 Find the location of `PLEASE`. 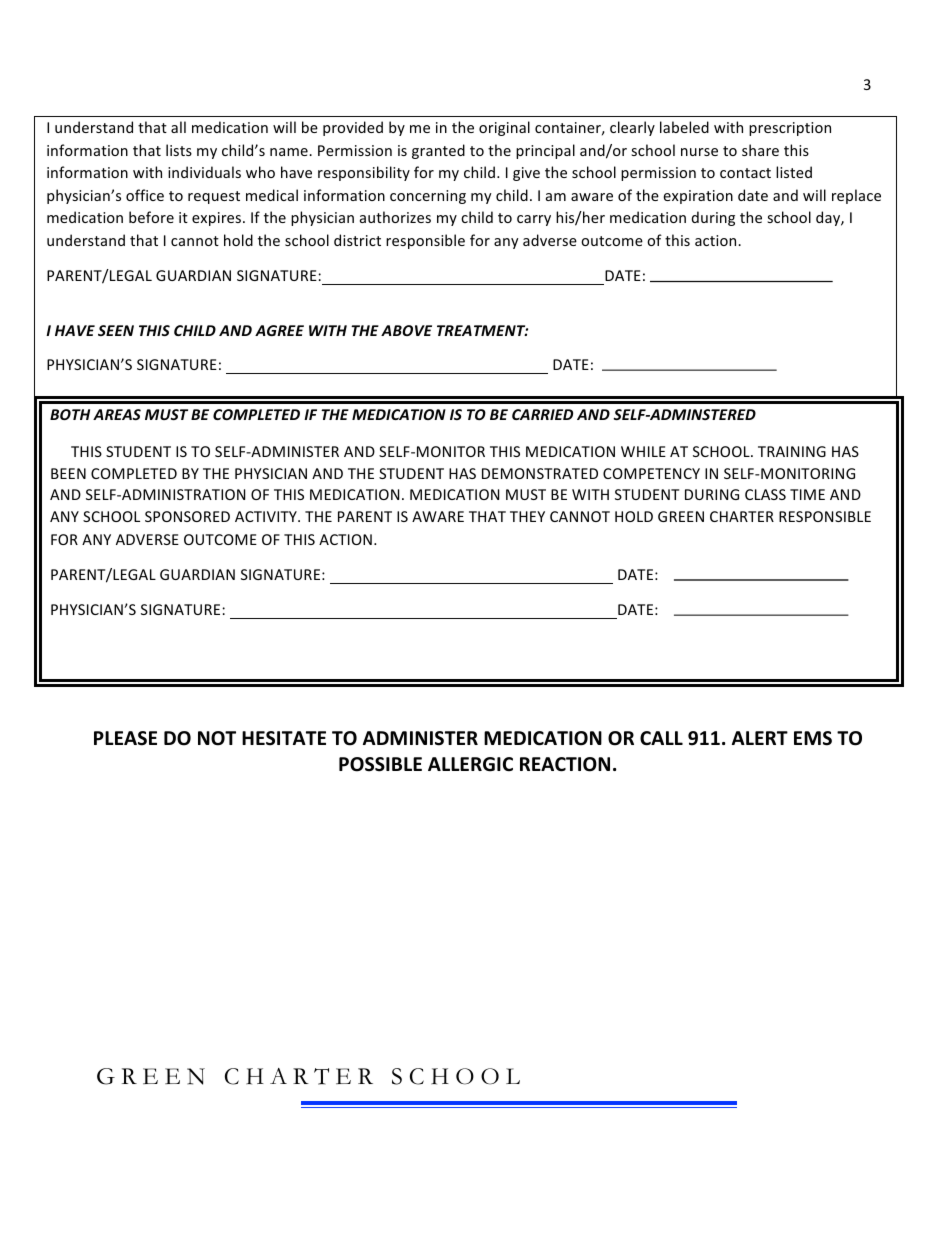

PLEASE is located at coordinates (125, 738).
